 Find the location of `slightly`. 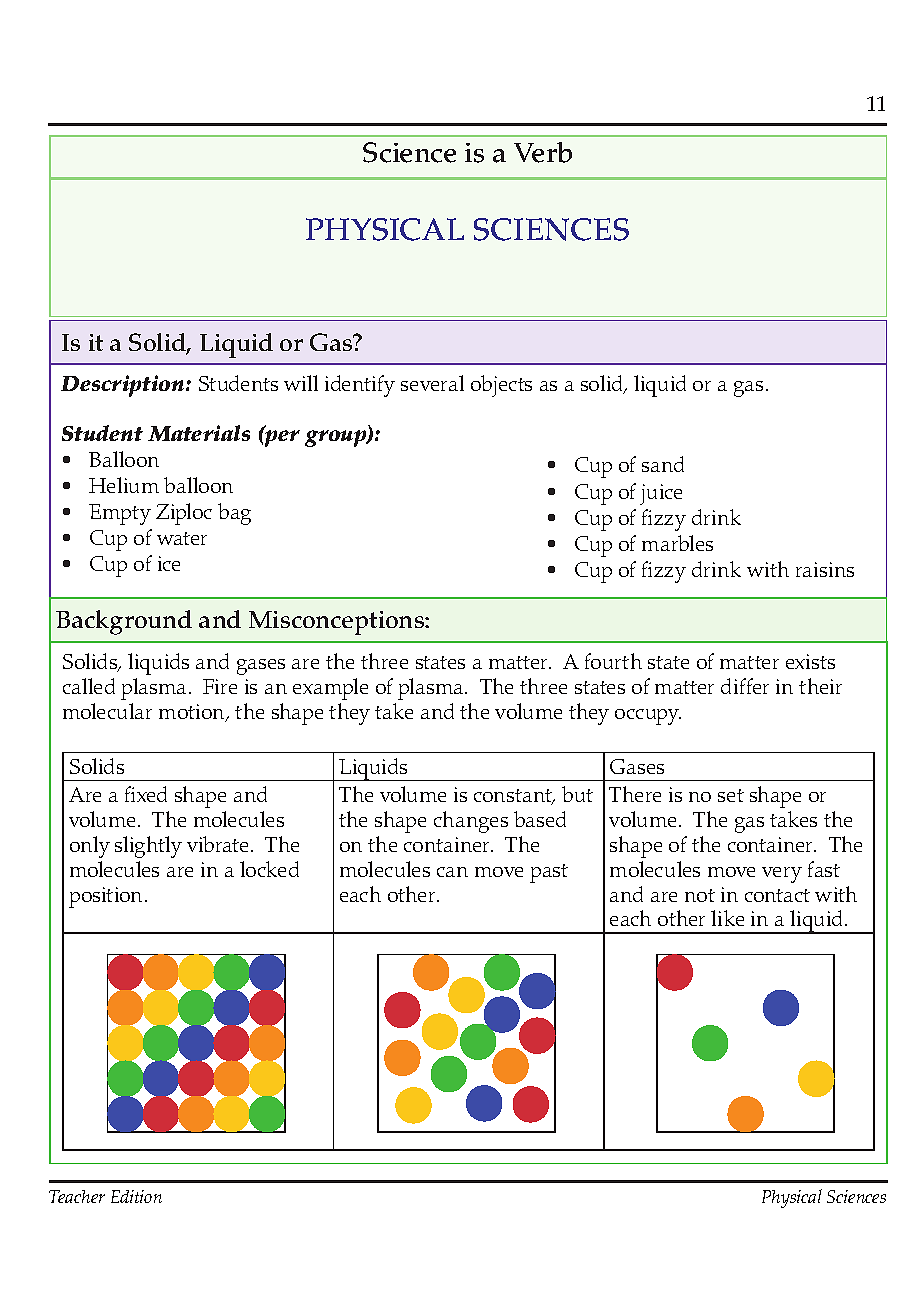

slightly is located at coordinates (148, 847).
